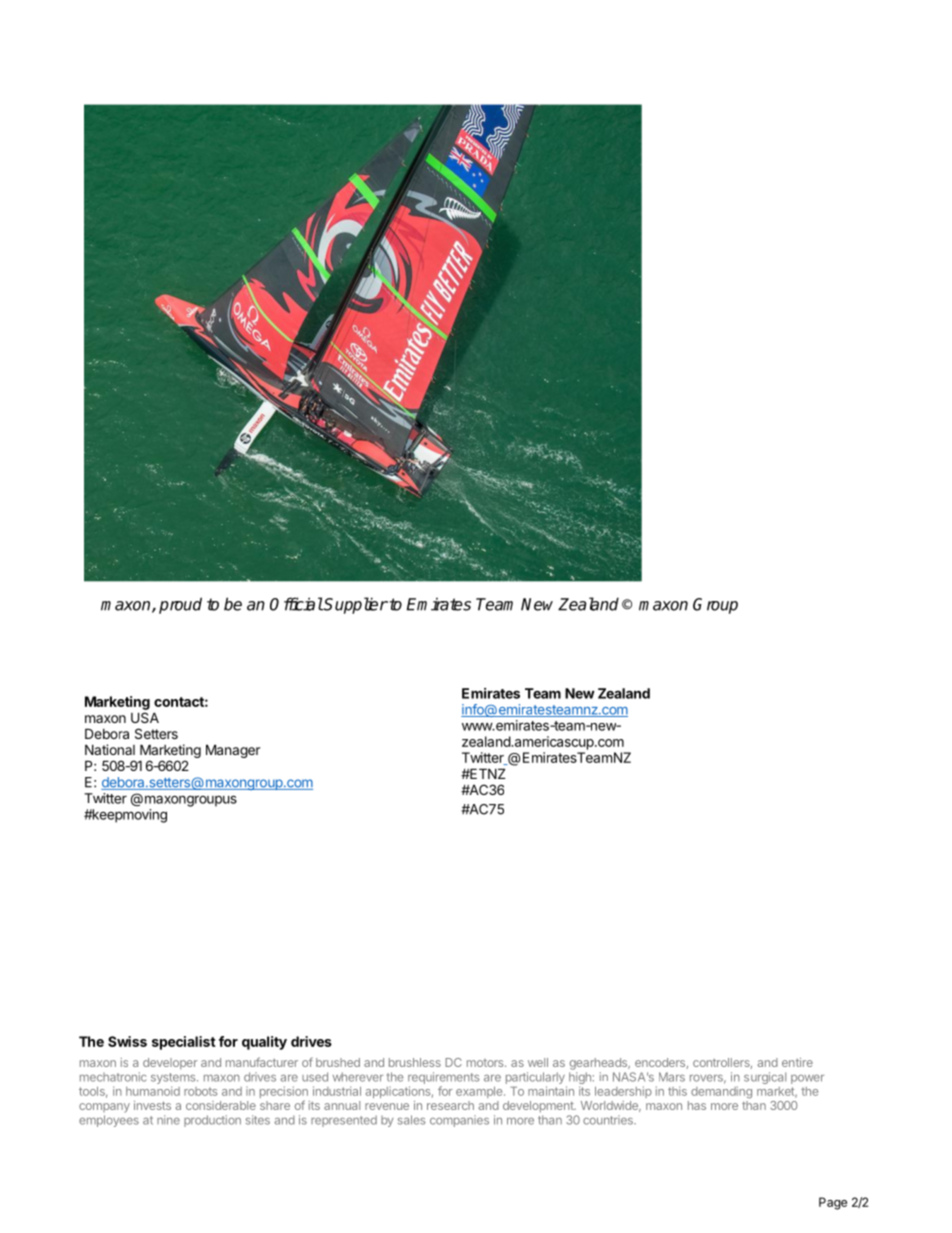  Describe the element at coordinates (296, 604) in the screenshot. I see `Official` at that location.
